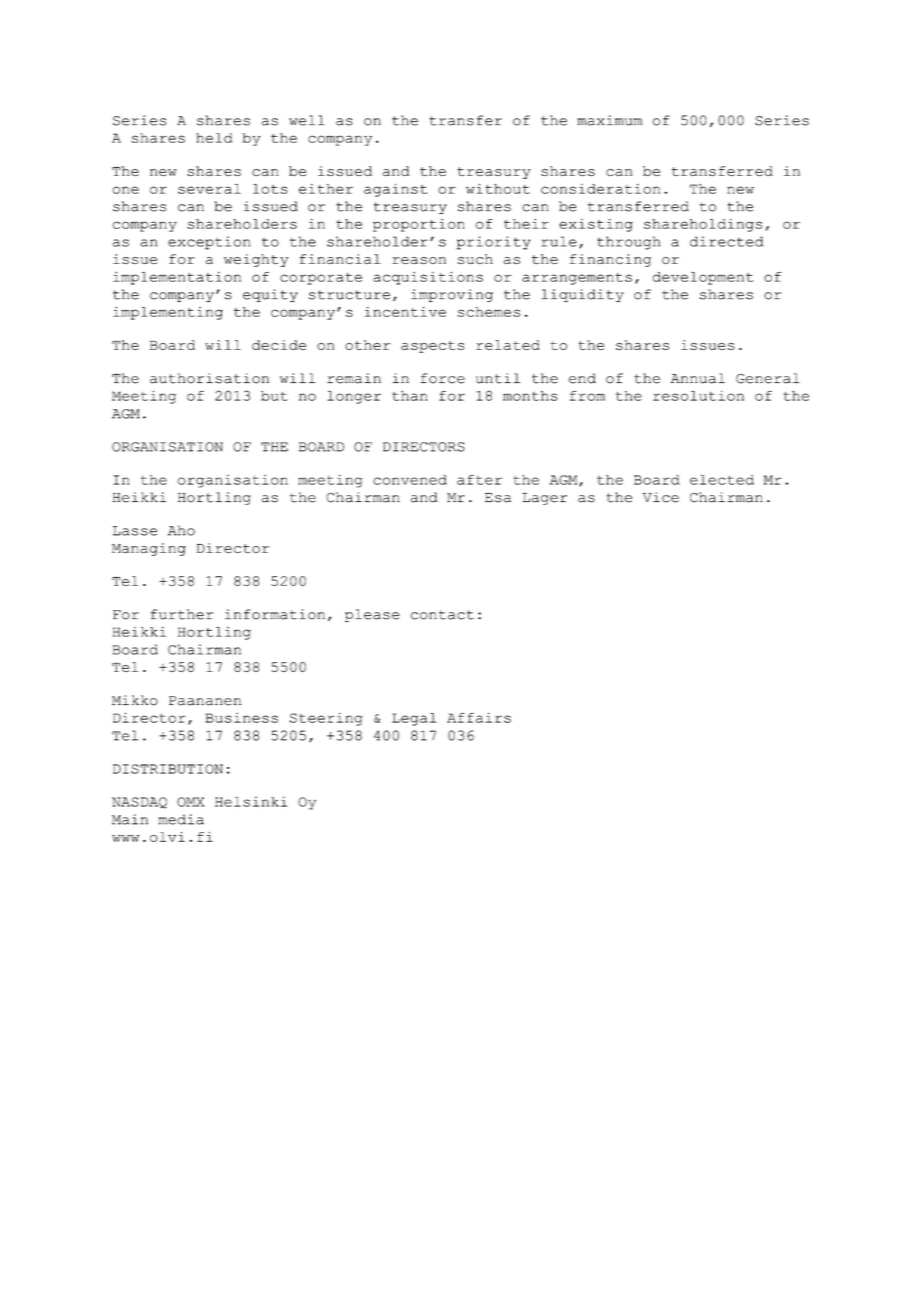 This document has width=924, height=1308. Describe the element at coordinates (452, 295) in the document. I see `improving` at that location.
